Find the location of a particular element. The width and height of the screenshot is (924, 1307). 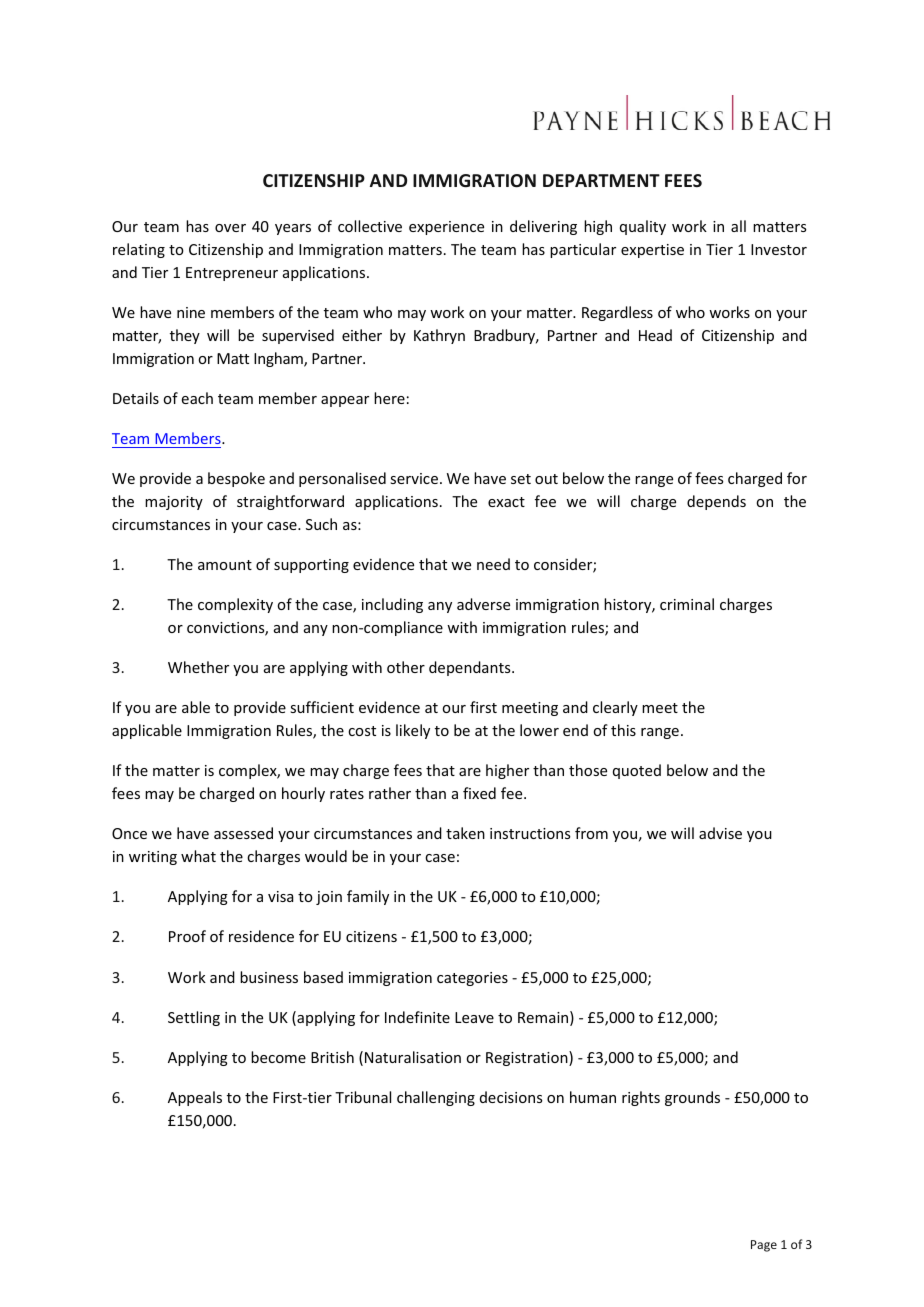

bespoke is located at coordinates (236, 479).
